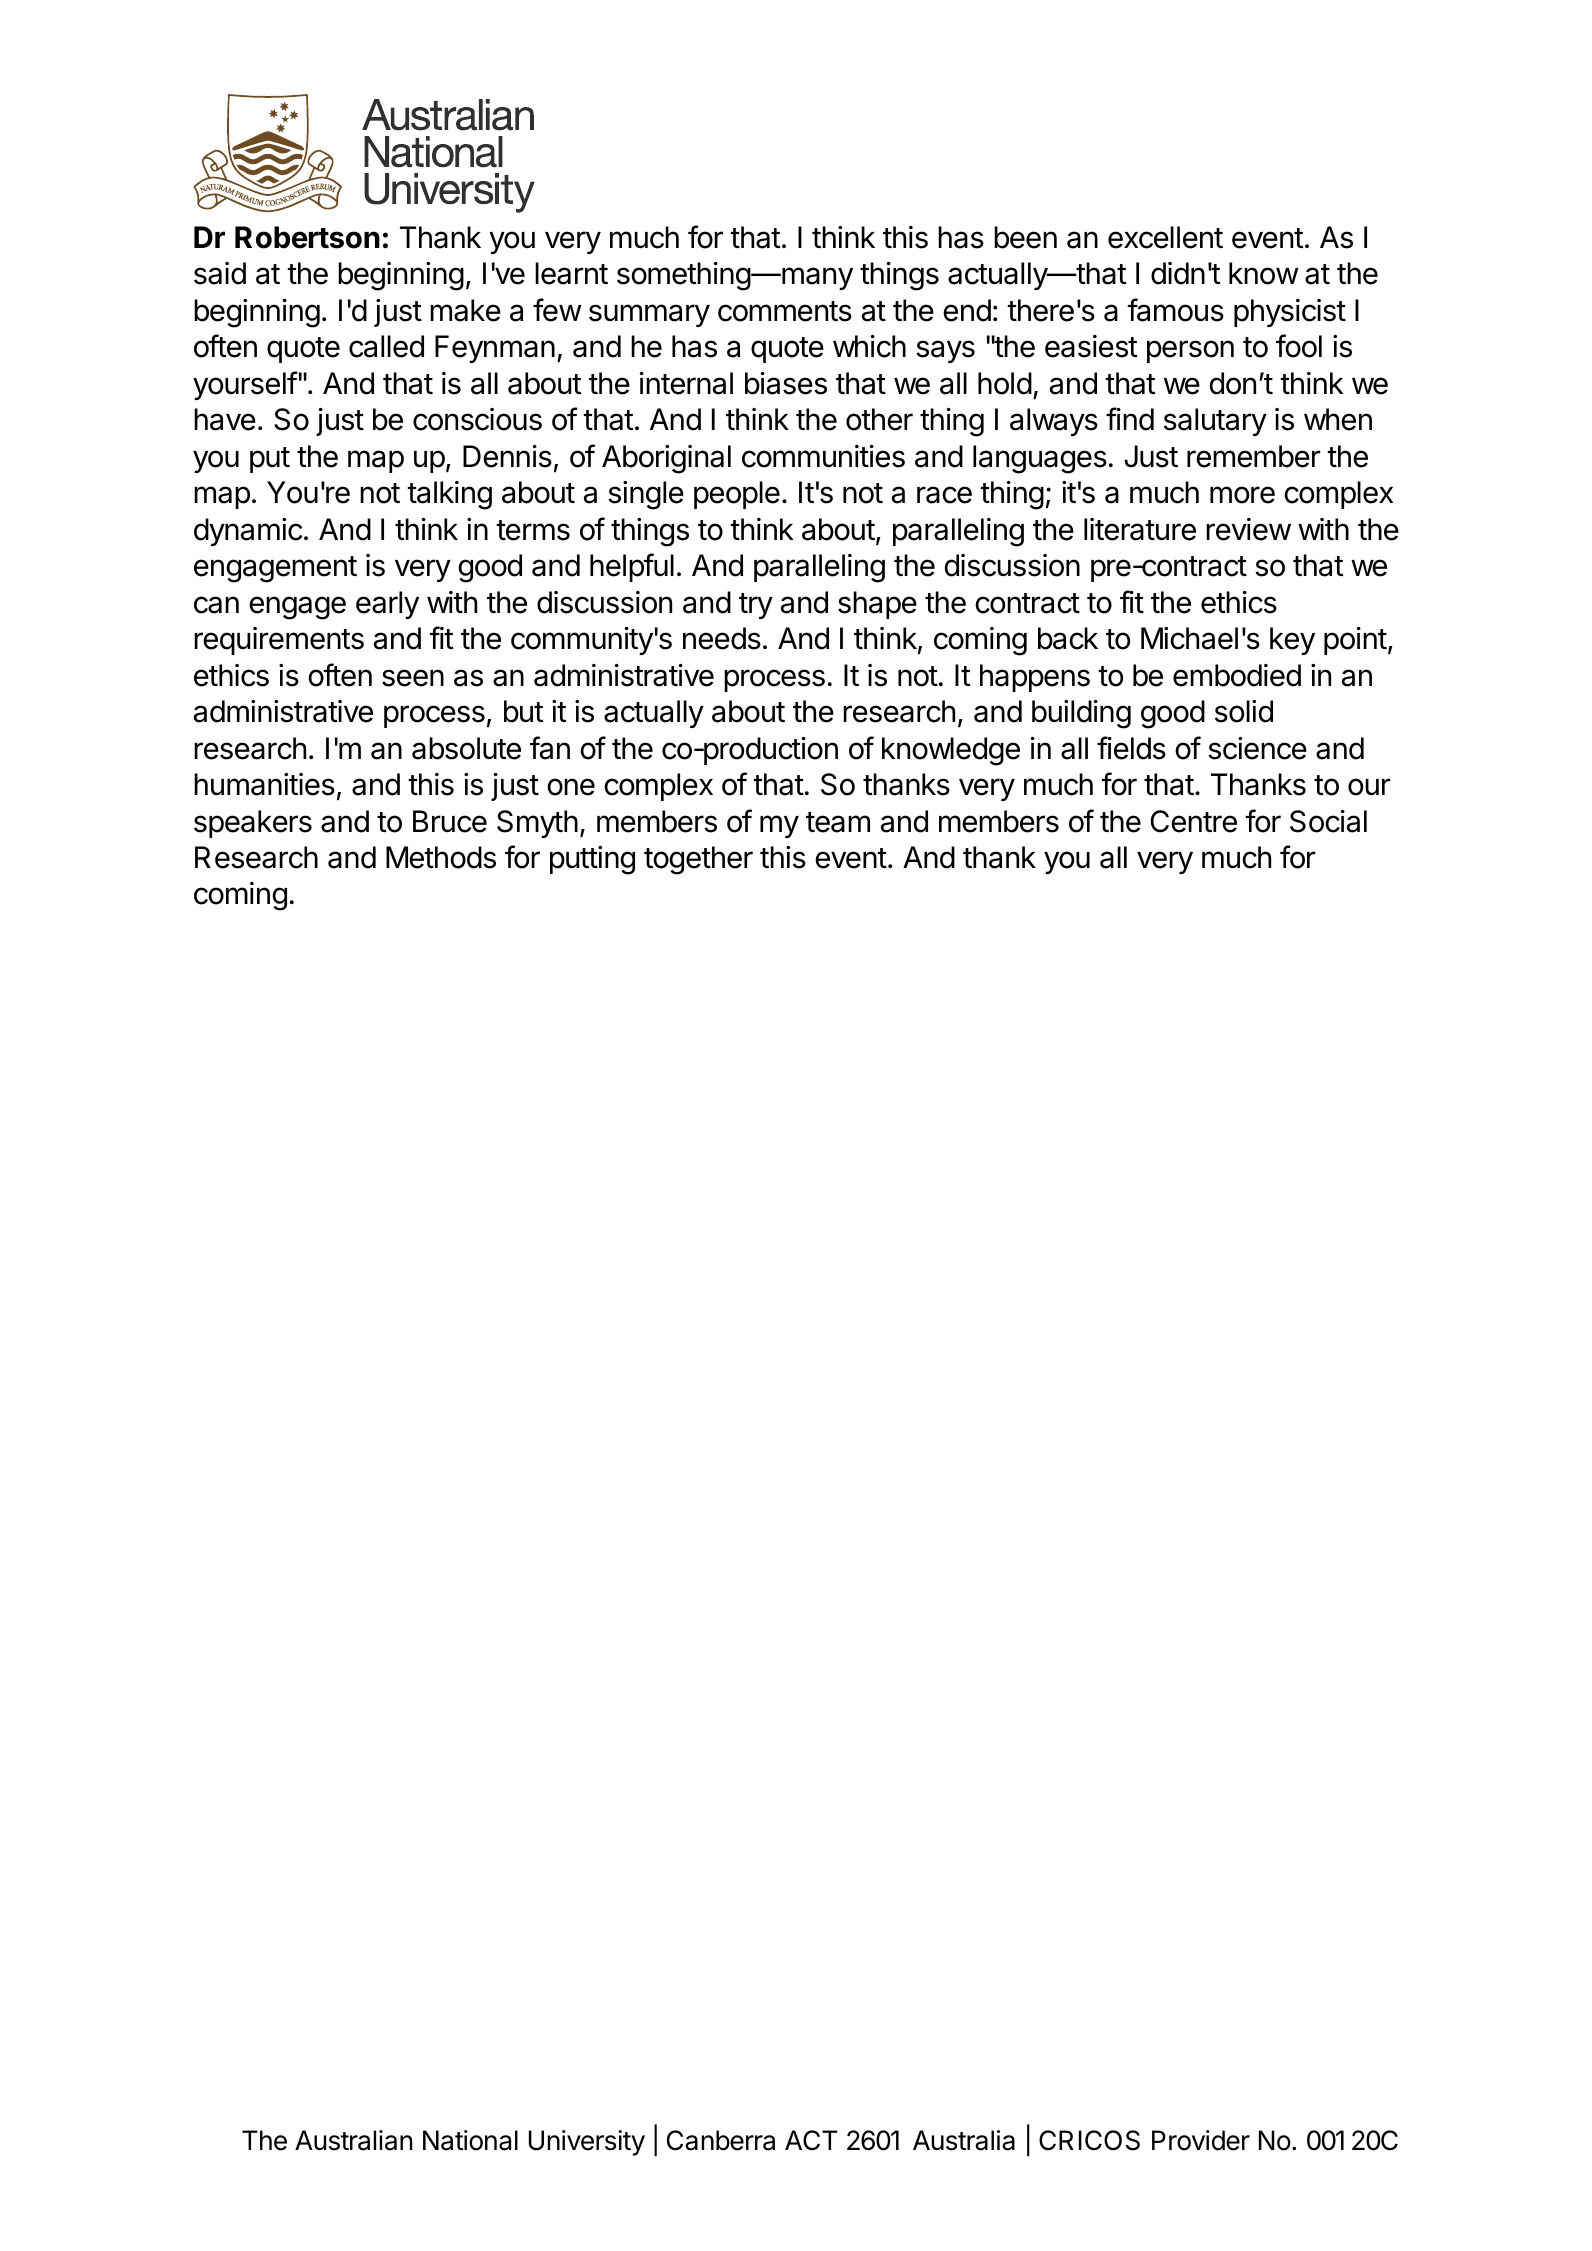 The width and height of the screenshot is (1592, 2251). Describe the element at coordinates (838, 822) in the screenshot. I see `team` at that location.
